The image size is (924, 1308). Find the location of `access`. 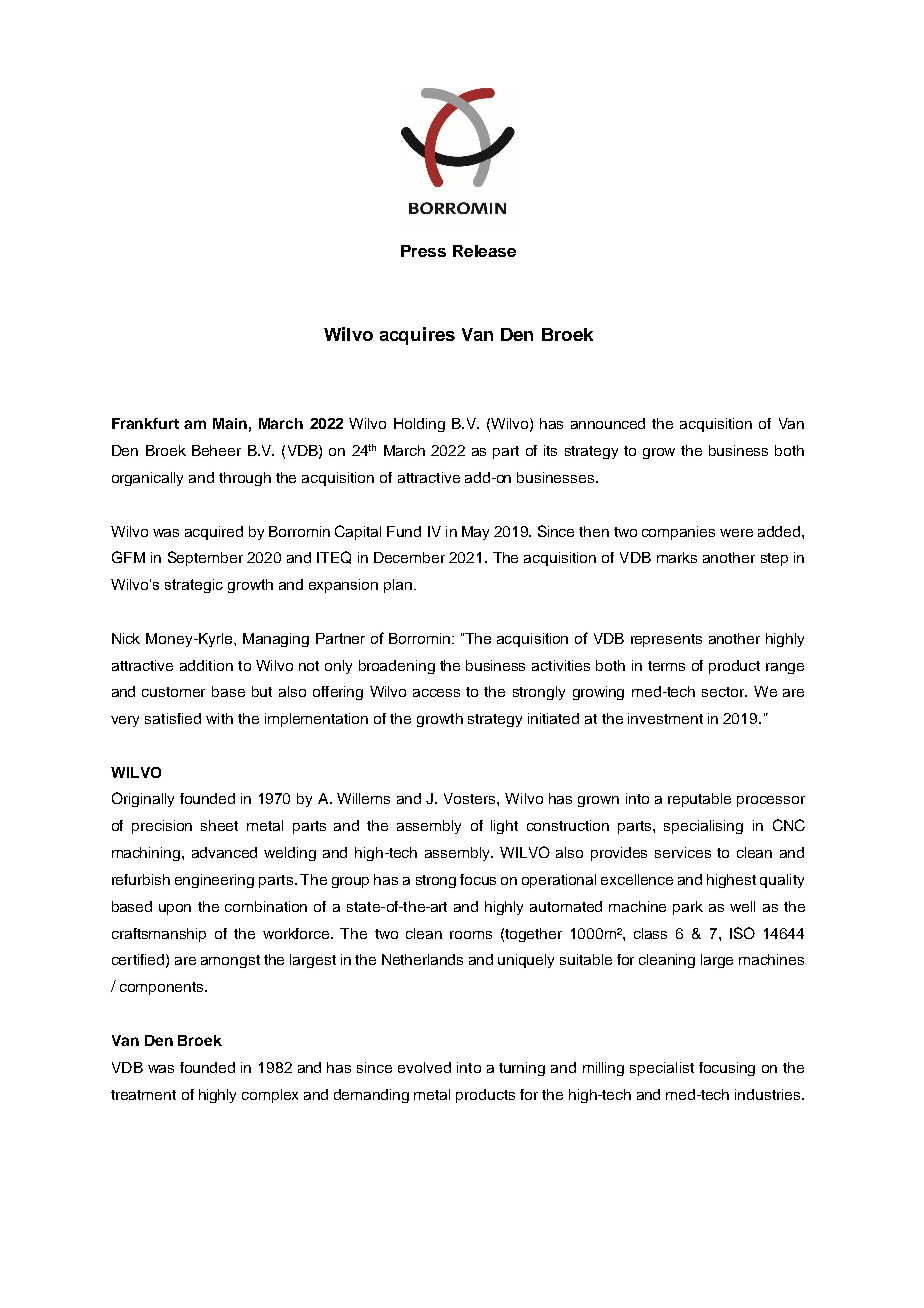

access is located at coordinates (436, 693).
